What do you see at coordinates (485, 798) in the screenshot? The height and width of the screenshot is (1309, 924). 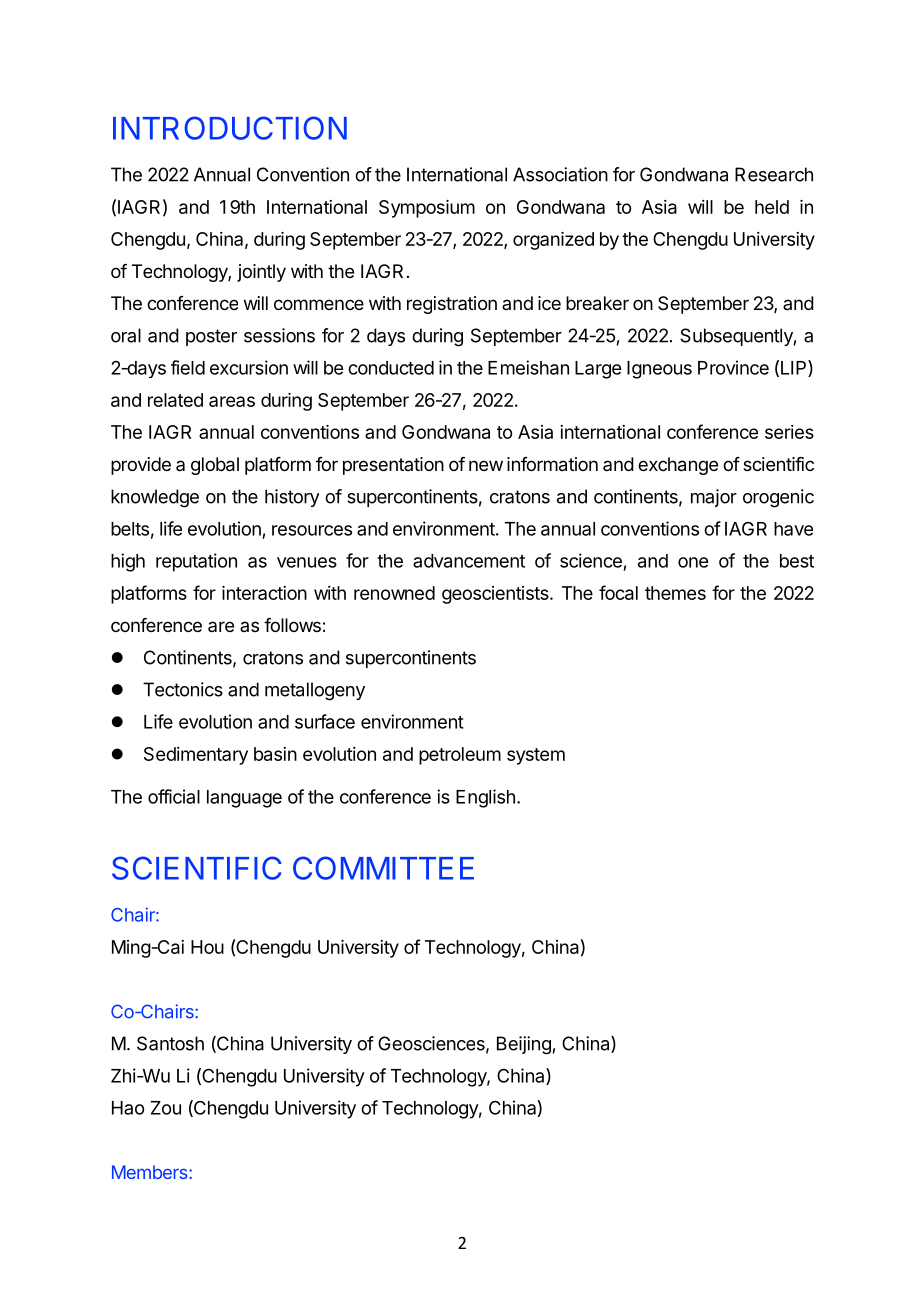 I see `English` at bounding box center [485, 798].
